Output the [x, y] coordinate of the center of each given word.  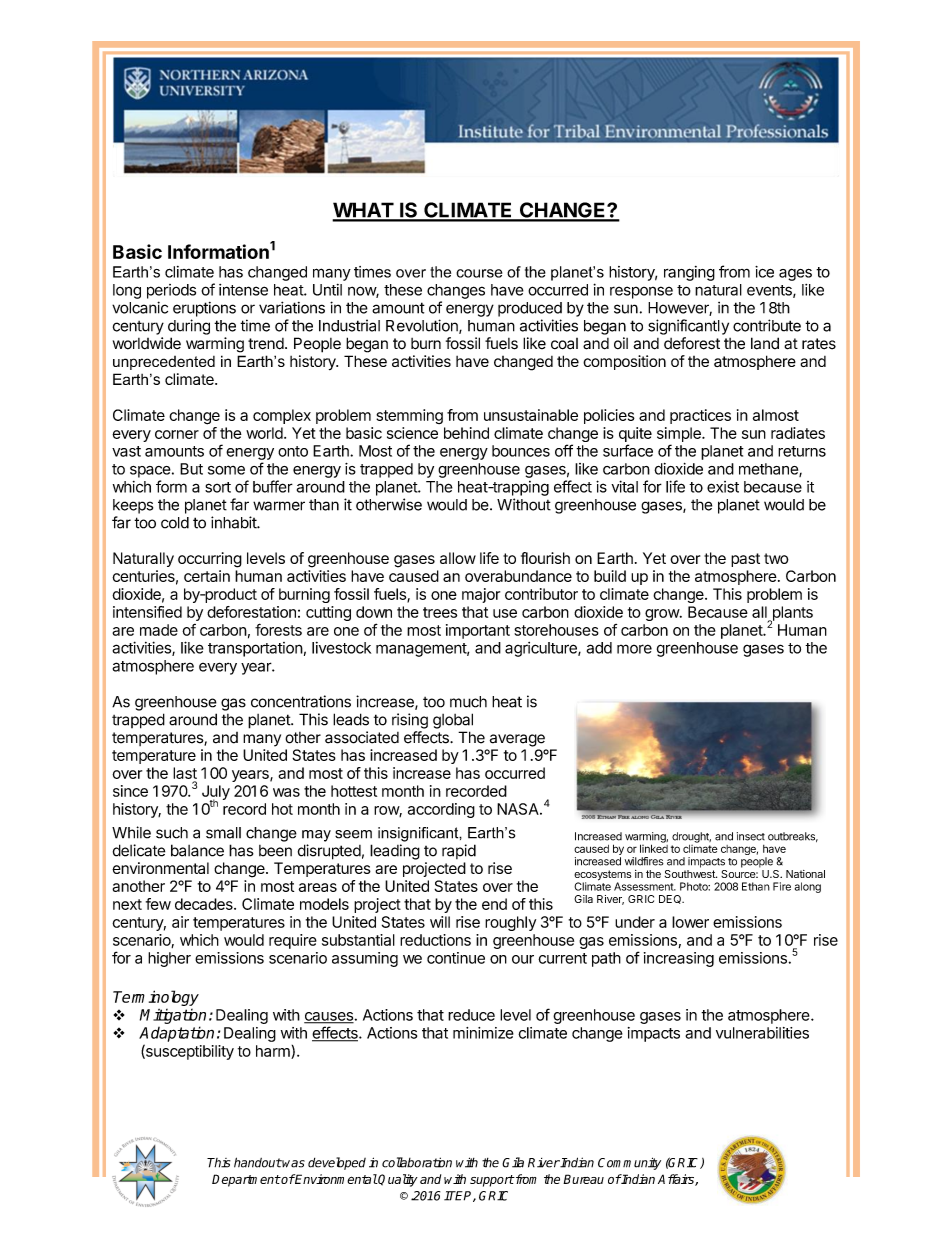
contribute [767, 325]
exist [723, 487]
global [453, 721]
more [634, 649]
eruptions [204, 309]
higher [169, 959]
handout [258, 1162]
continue [456, 958]
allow [458, 558]
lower [690, 922]
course [479, 273]
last [185, 773]
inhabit [234, 522]
